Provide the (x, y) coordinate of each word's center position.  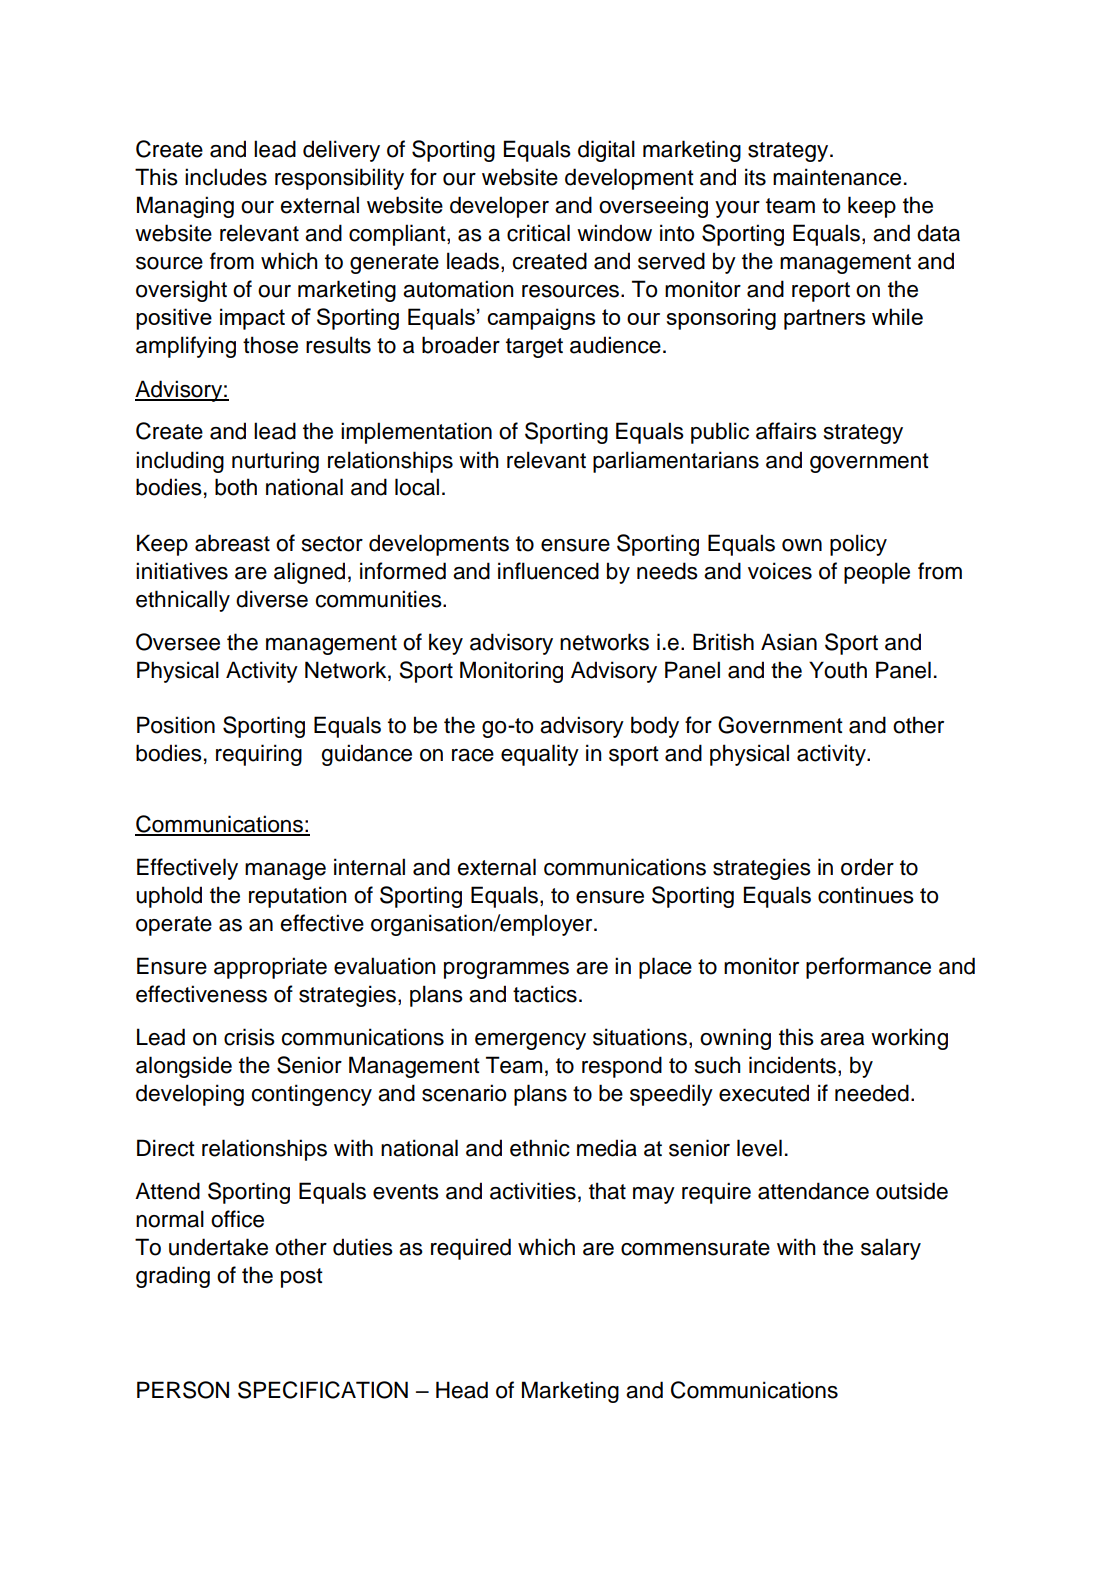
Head (462, 1390)
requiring (259, 755)
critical (538, 233)
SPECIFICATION (323, 1390)
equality (540, 755)
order (867, 867)
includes (226, 177)
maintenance (837, 177)
